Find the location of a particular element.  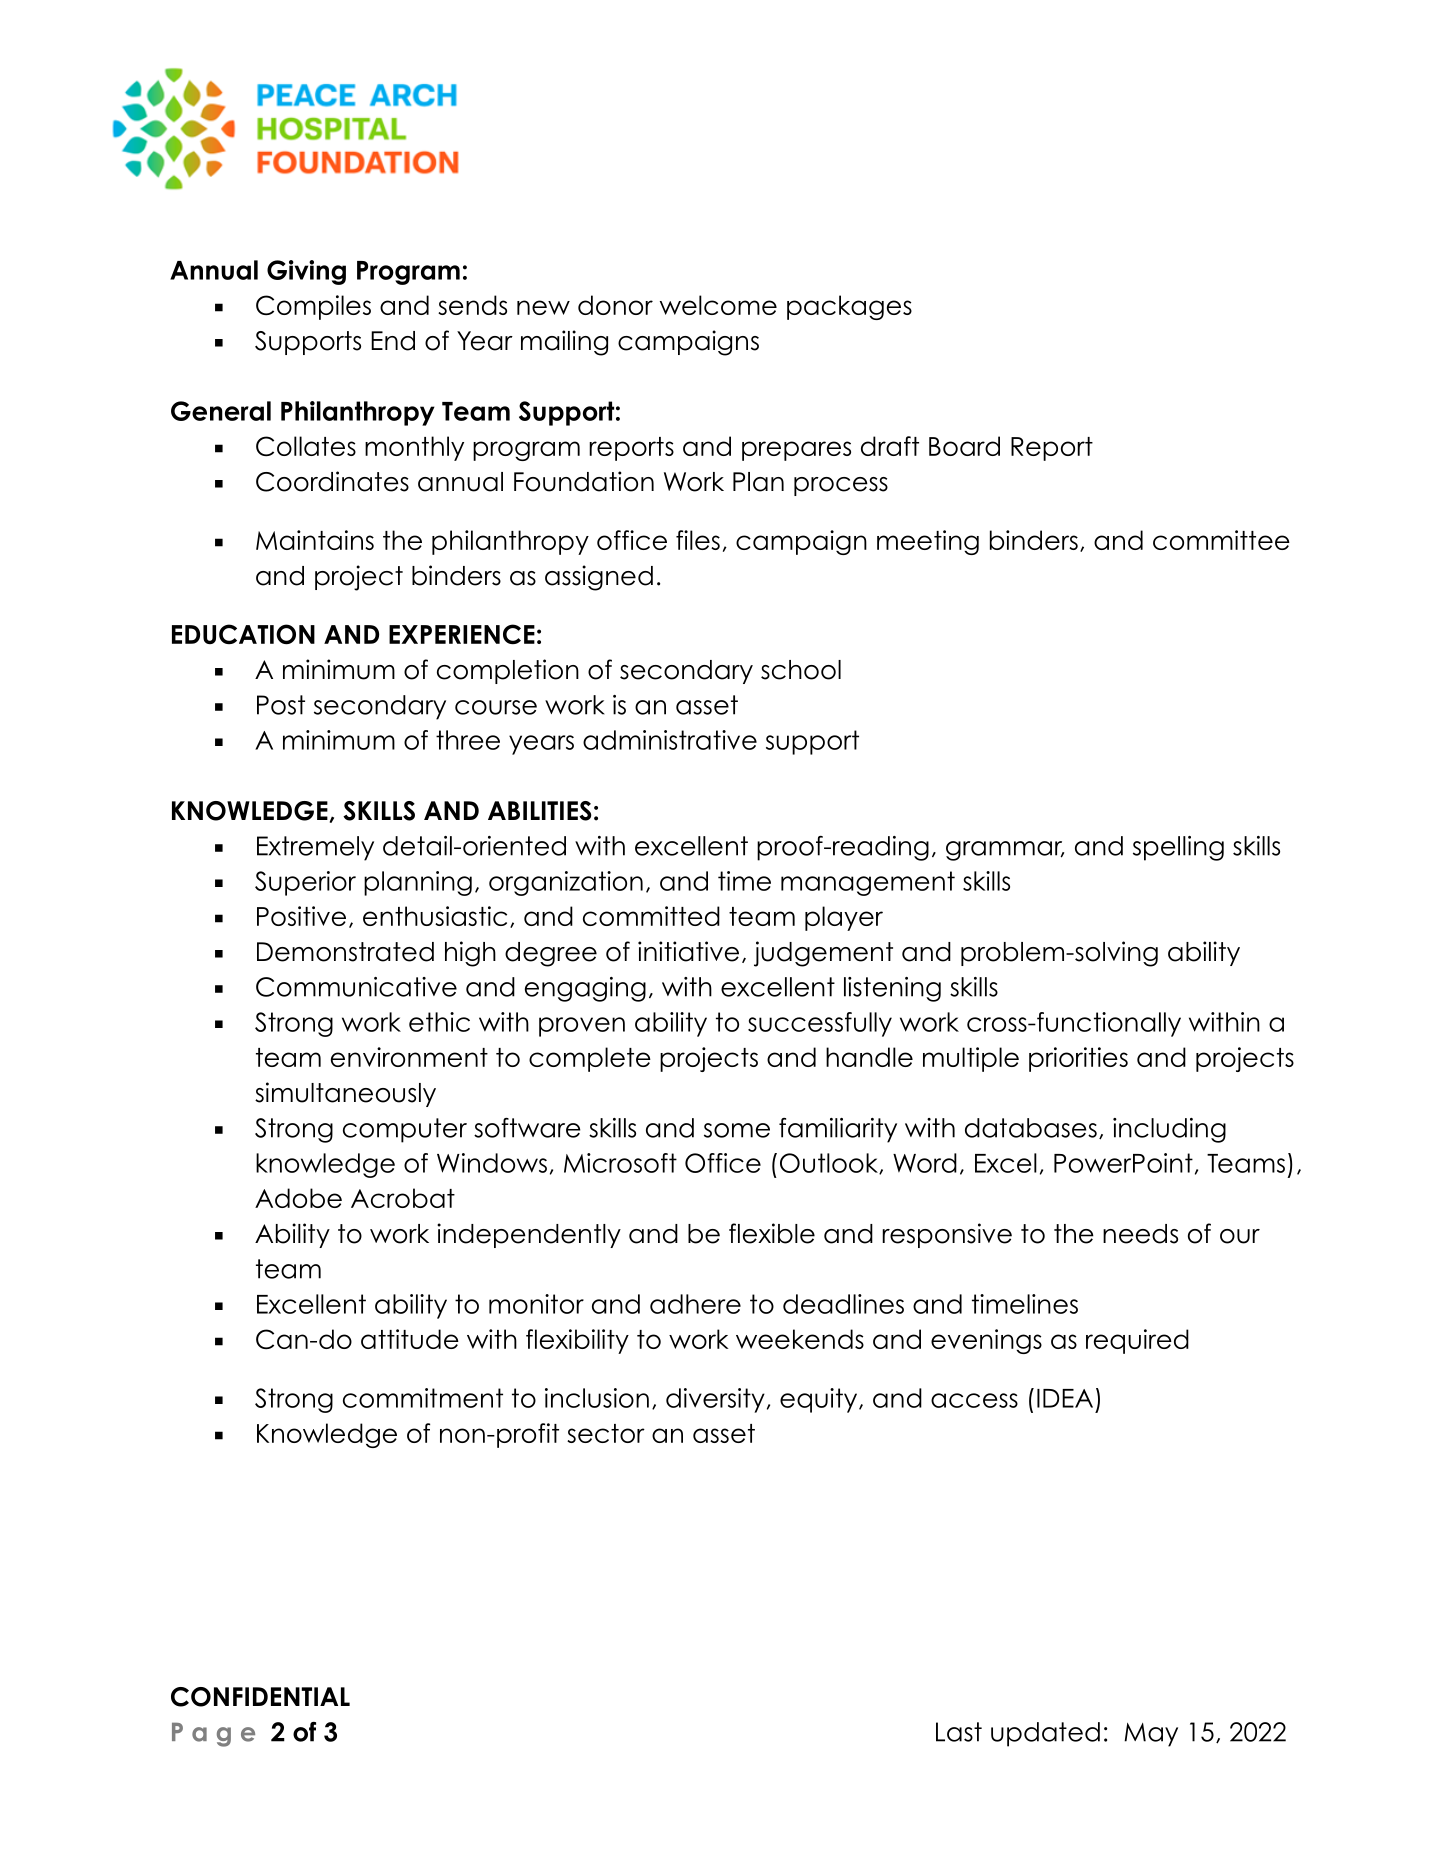

May is located at coordinates (1151, 1735).
